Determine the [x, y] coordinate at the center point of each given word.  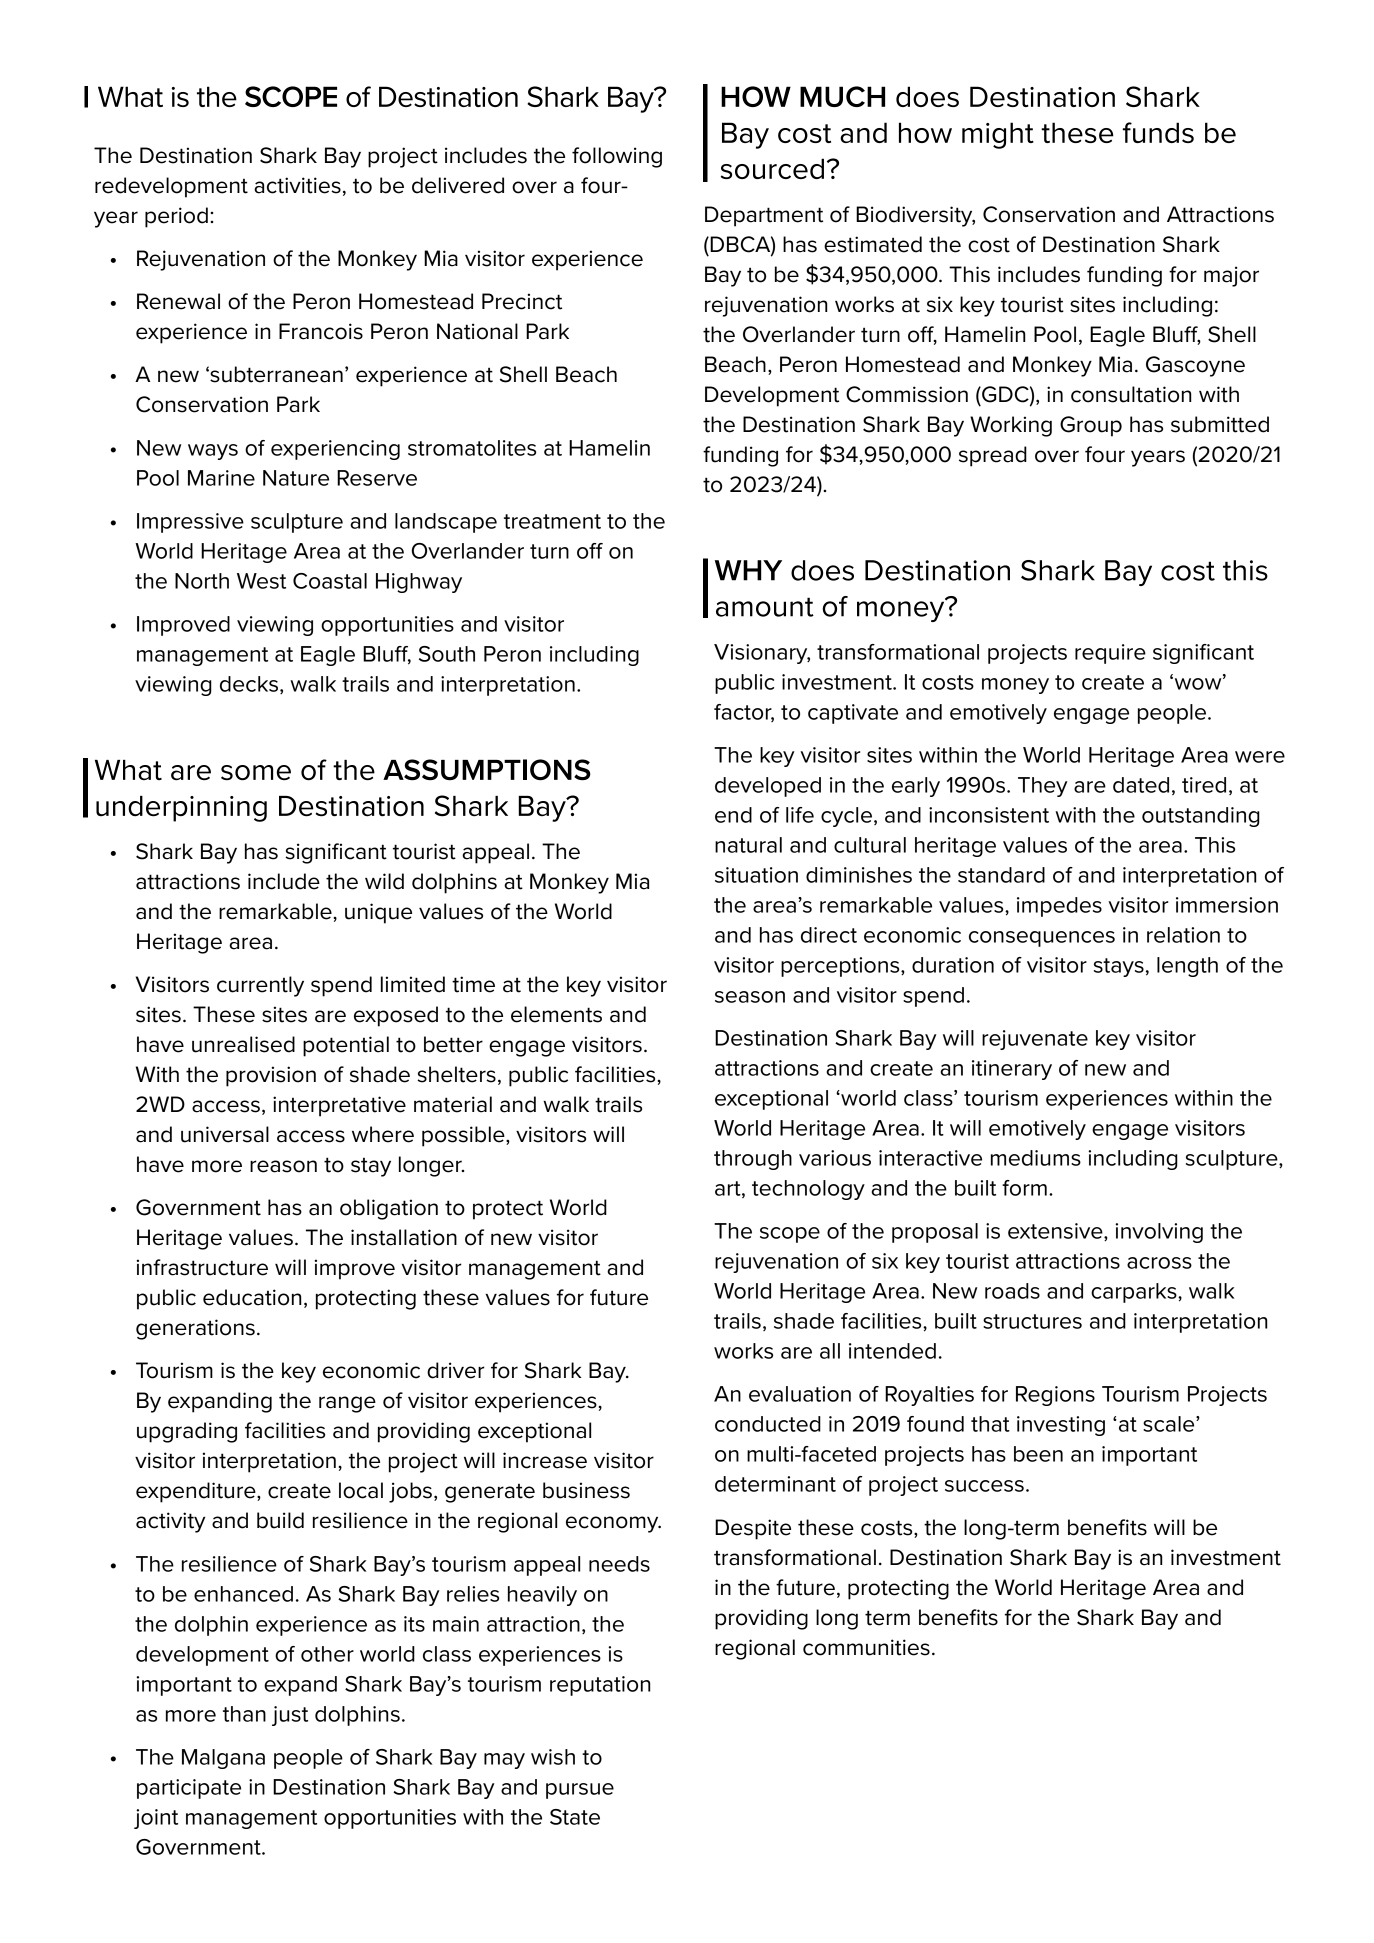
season [750, 997]
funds [1158, 132]
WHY [748, 570]
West [261, 581]
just [290, 1716]
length [1187, 967]
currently [260, 986]
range [347, 1404]
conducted [768, 1424]
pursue [580, 1791]
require [1110, 654]
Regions [1055, 1396]
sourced [772, 168]
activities [297, 185]
